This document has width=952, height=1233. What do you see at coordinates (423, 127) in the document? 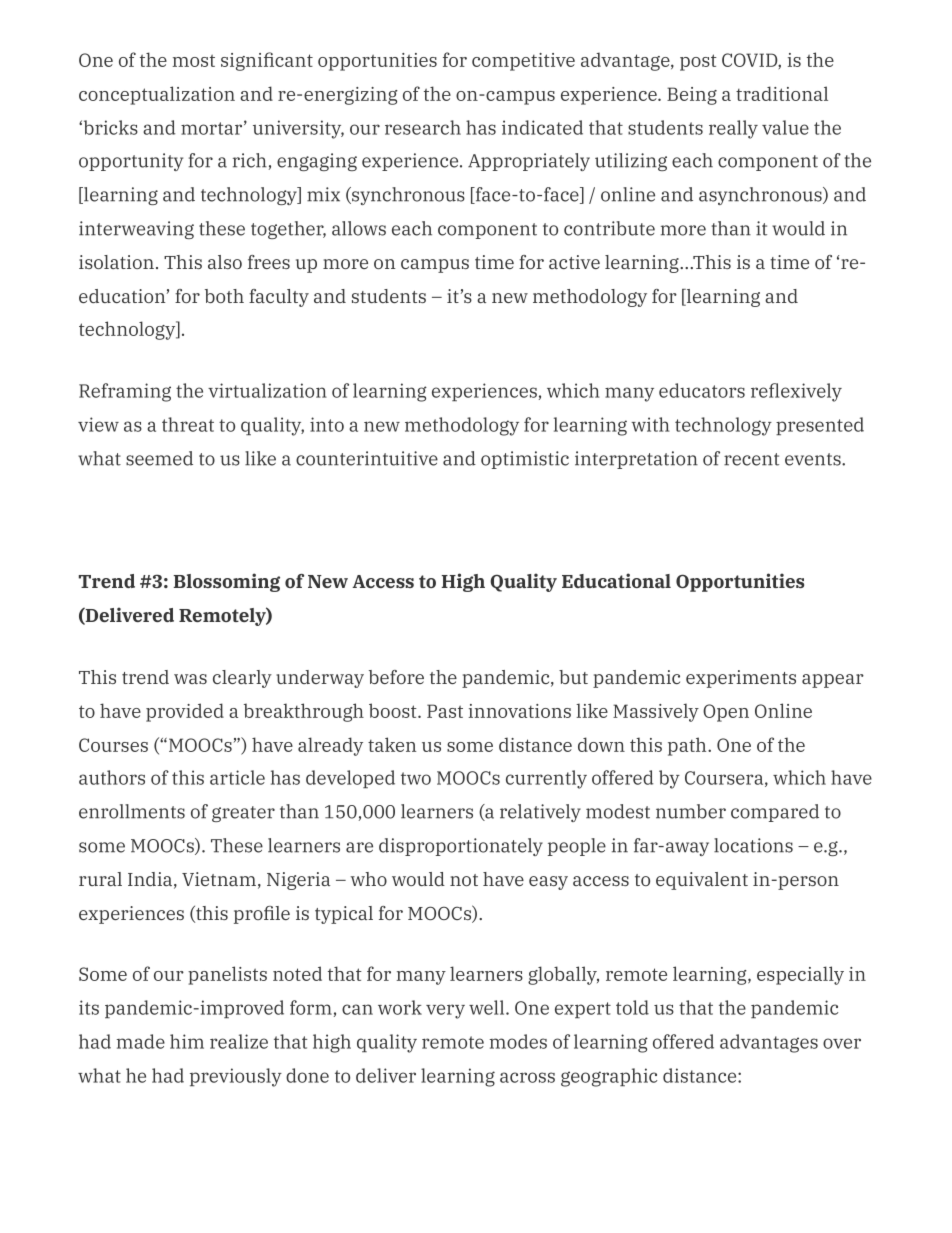
I see `research` at bounding box center [423, 127].
